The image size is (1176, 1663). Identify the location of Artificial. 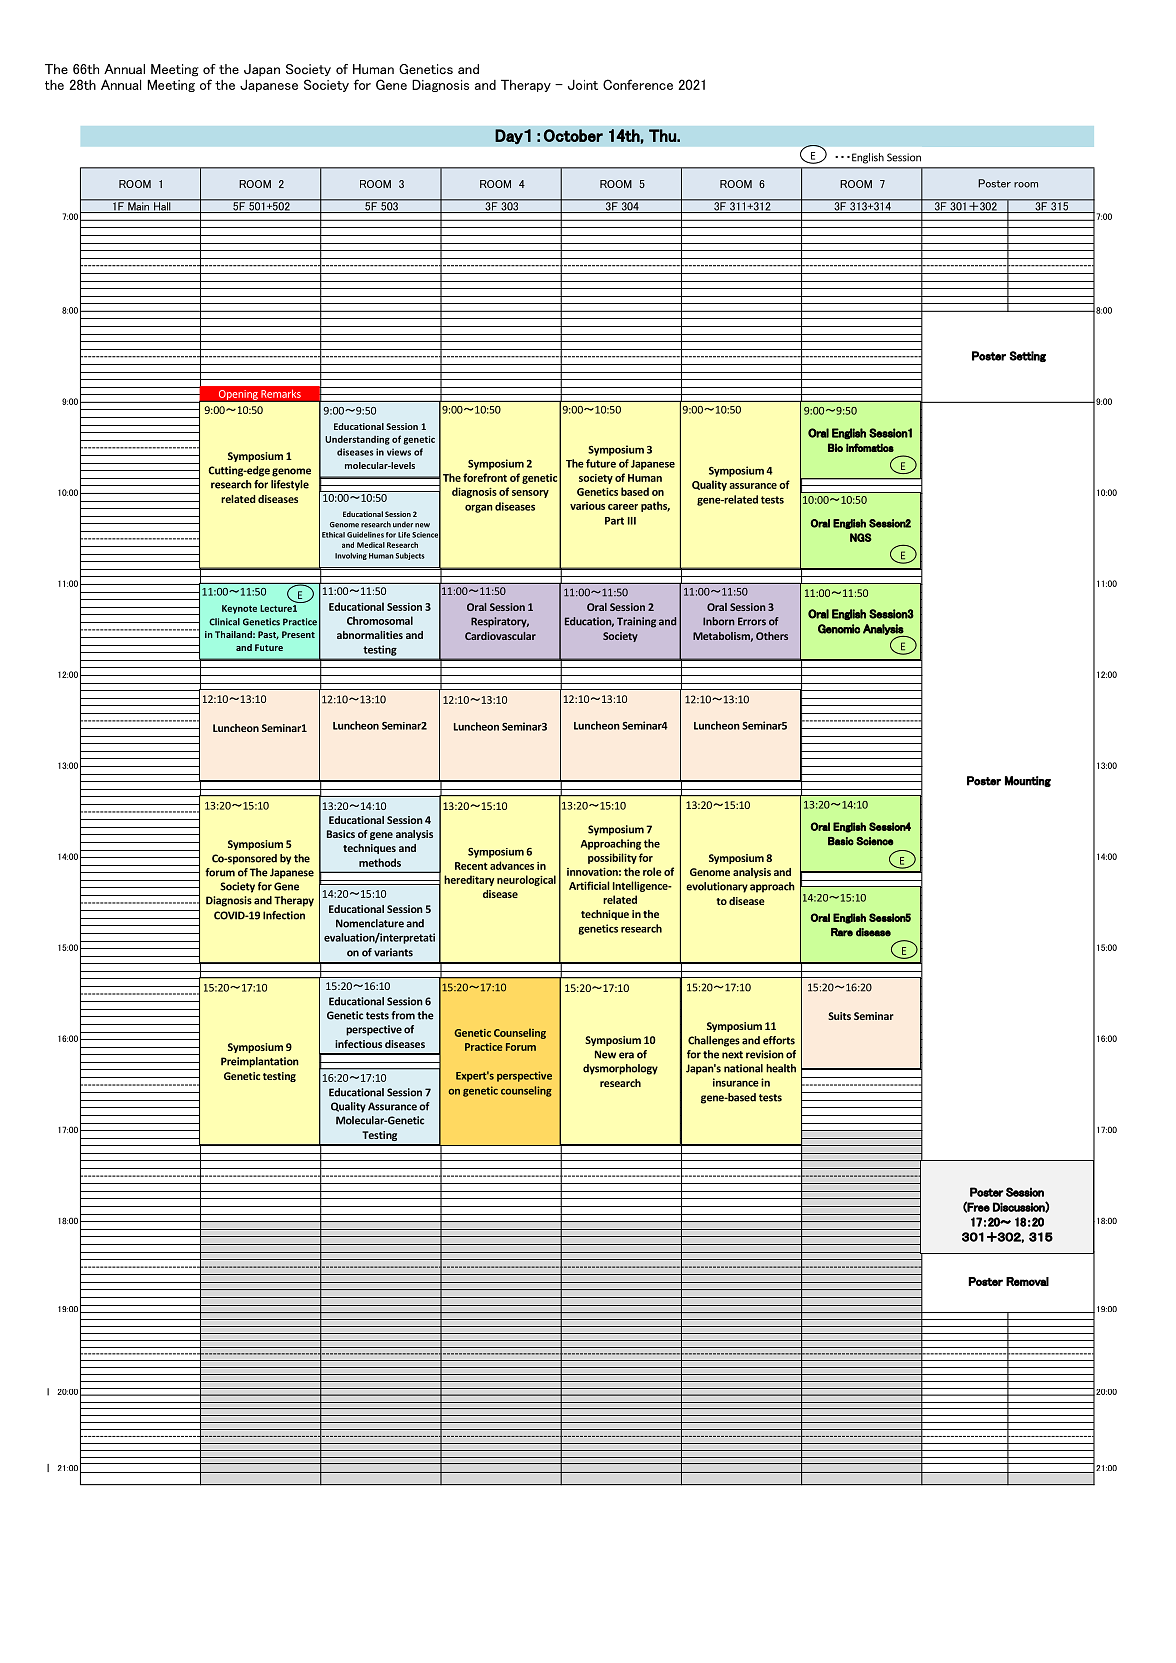
(589, 885).
